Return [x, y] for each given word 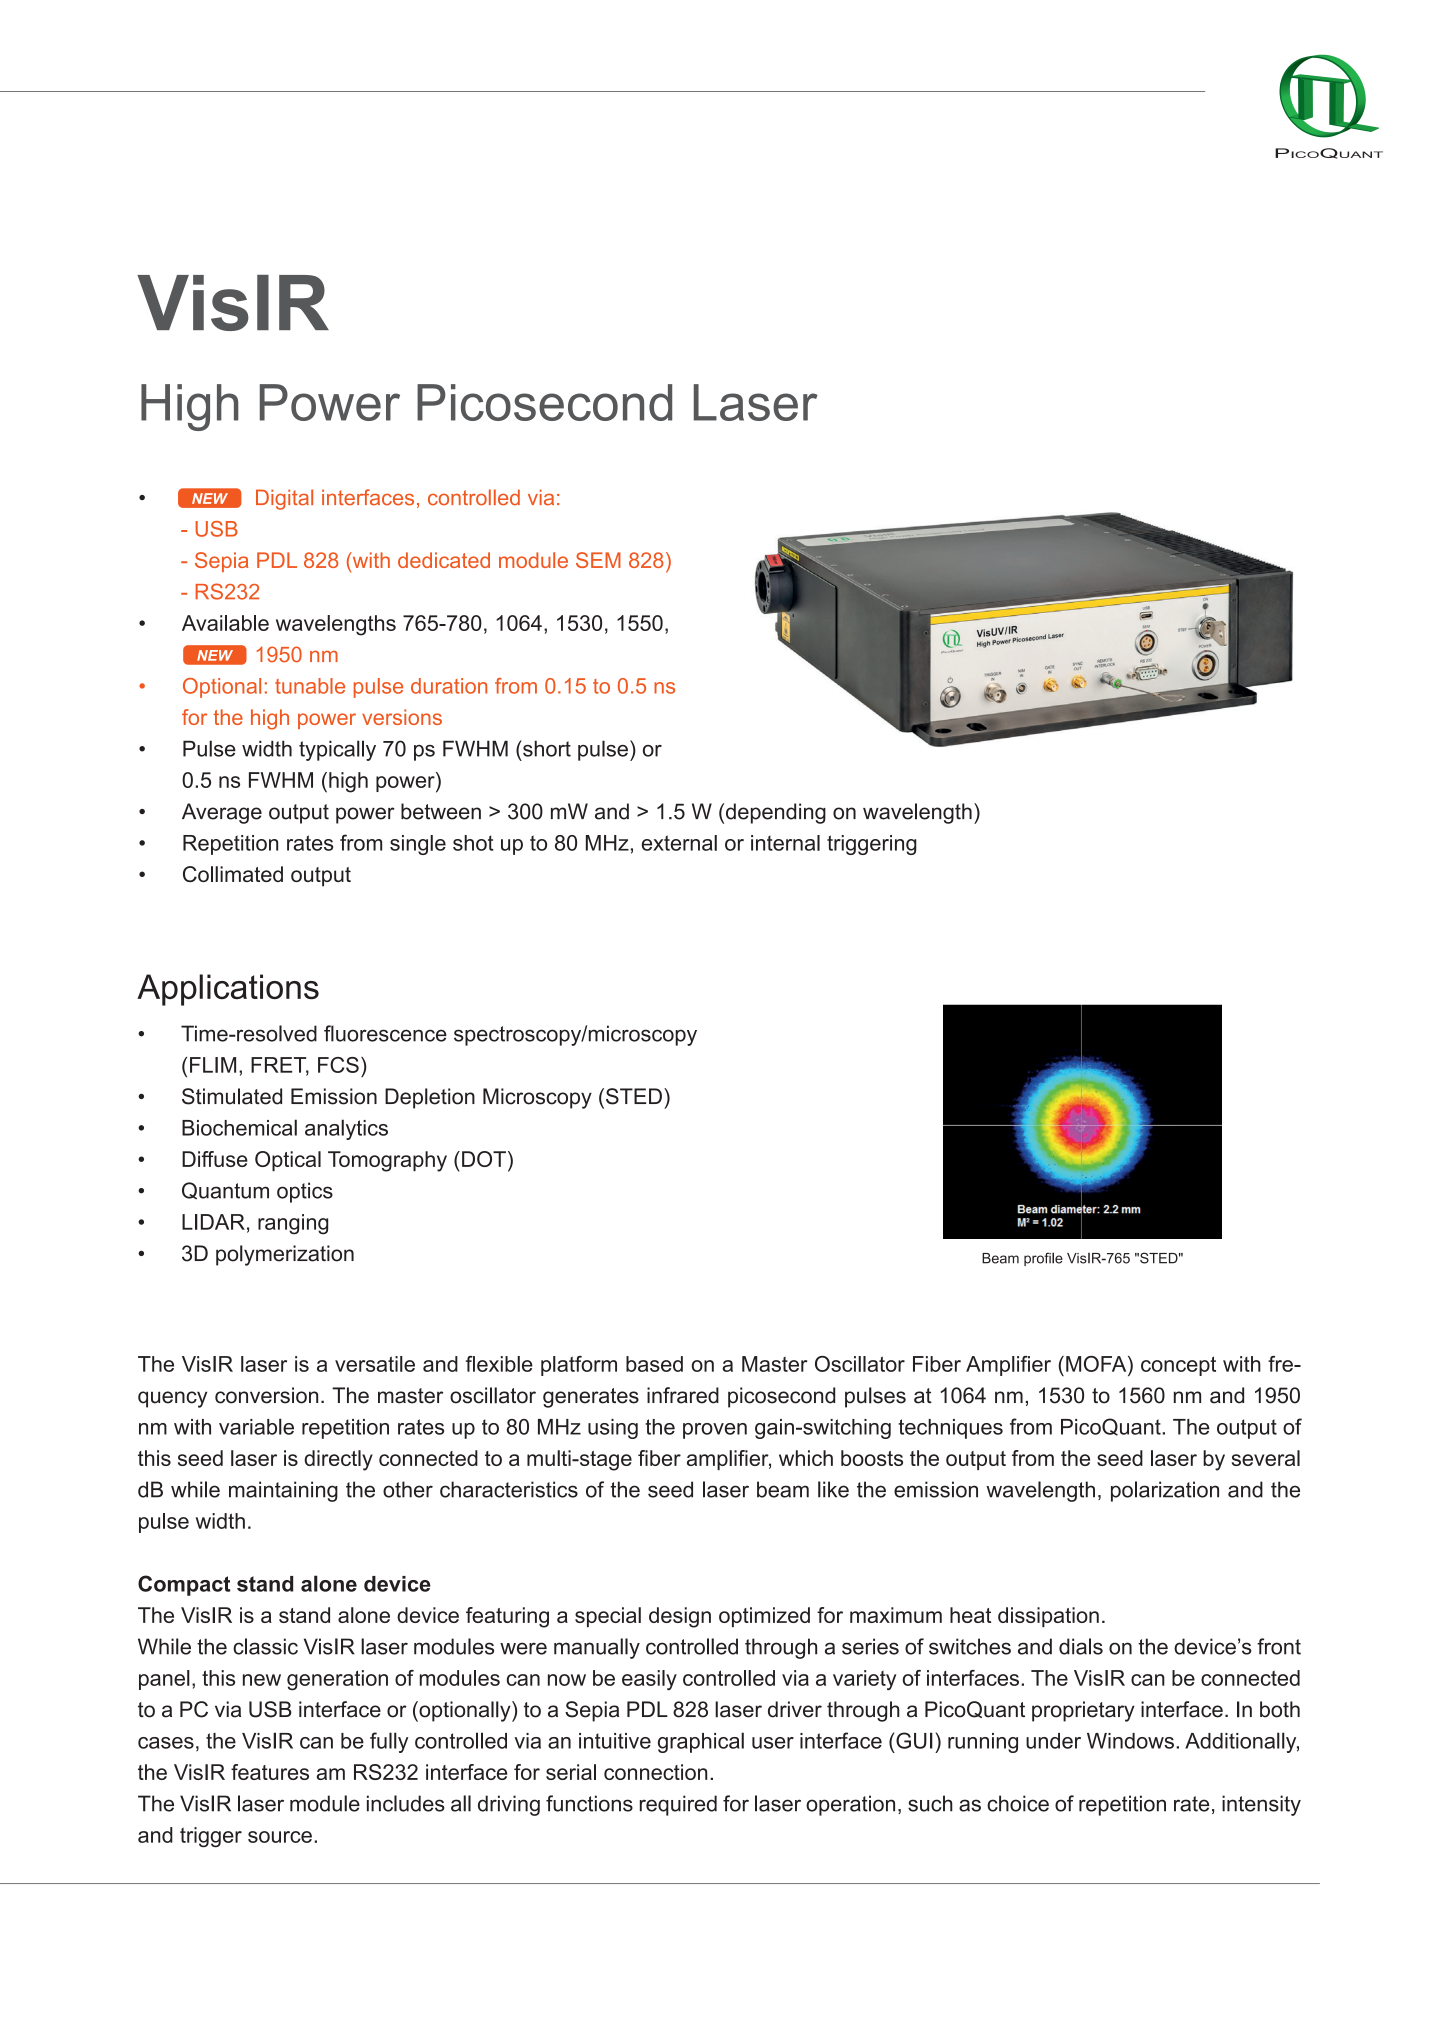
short [546, 748]
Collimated [233, 874]
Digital [284, 499]
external [679, 843]
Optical [288, 1161]
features [270, 1772]
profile [1043, 1259]
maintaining [283, 1491]
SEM [598, 560]
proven [715, 1431]
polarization [1165, 1491]
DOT [484, 1159]
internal [785, 843]
